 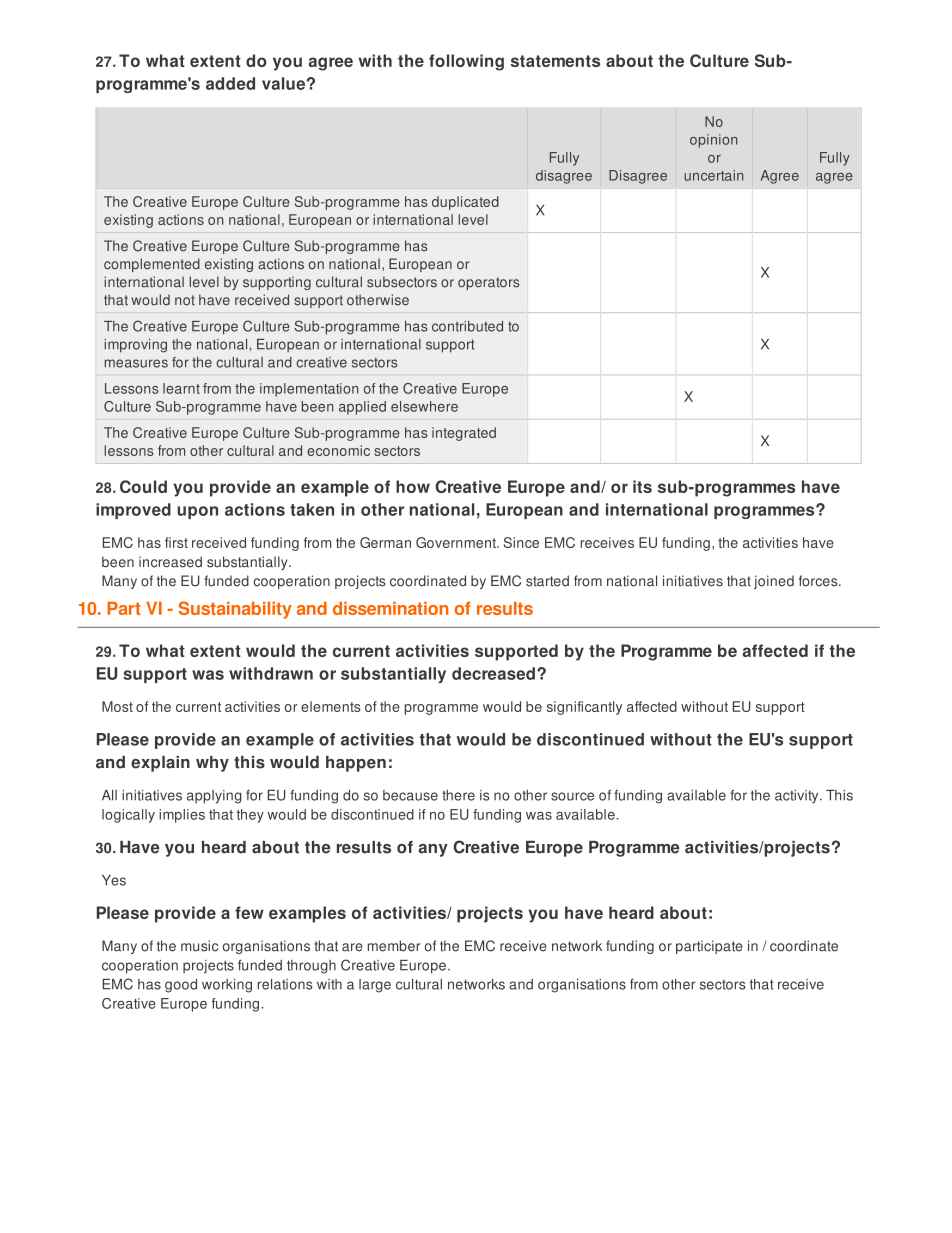 I want to click on learnt, so click(x=181, y=388).
